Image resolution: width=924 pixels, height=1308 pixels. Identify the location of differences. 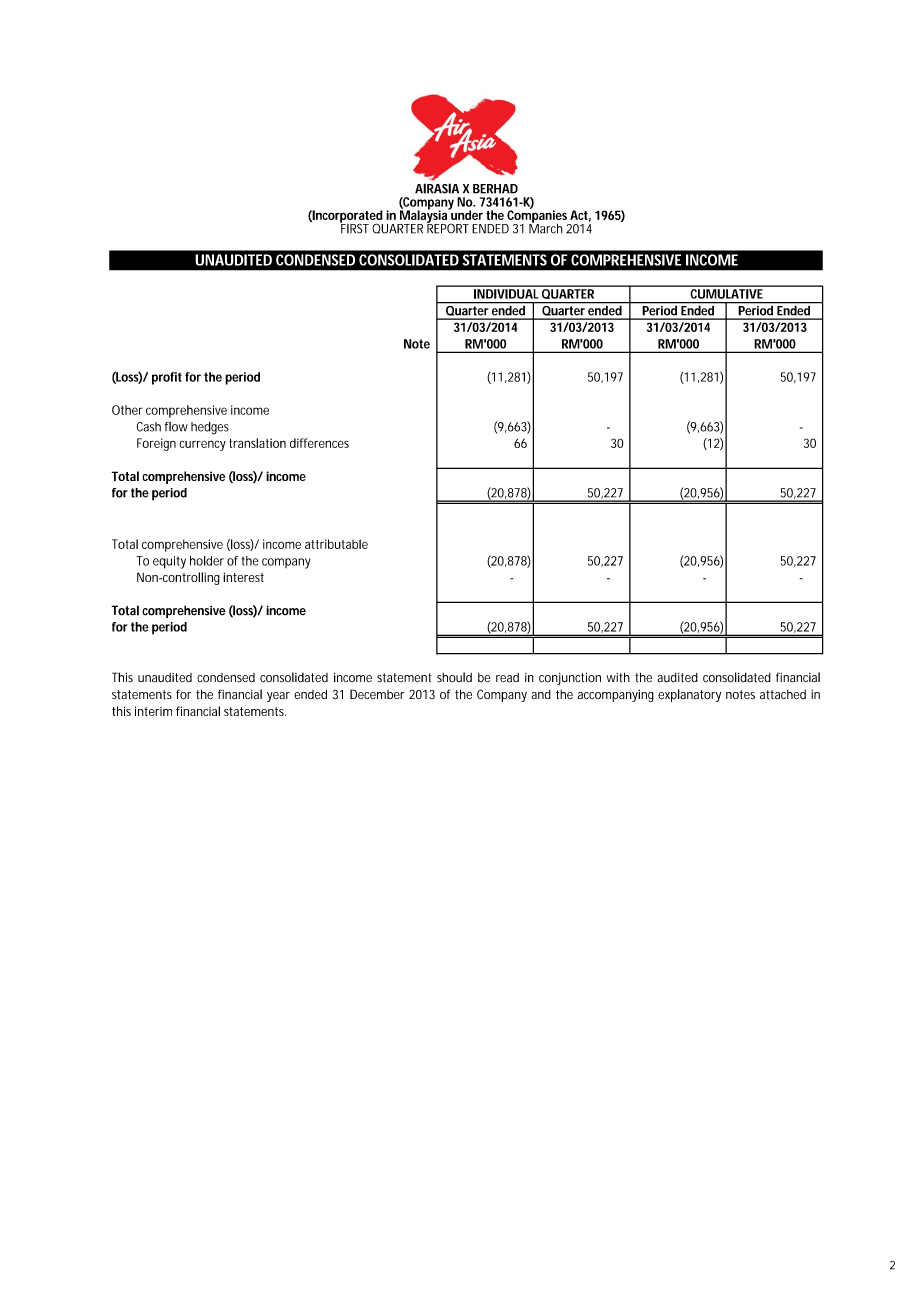
(319, 443).
